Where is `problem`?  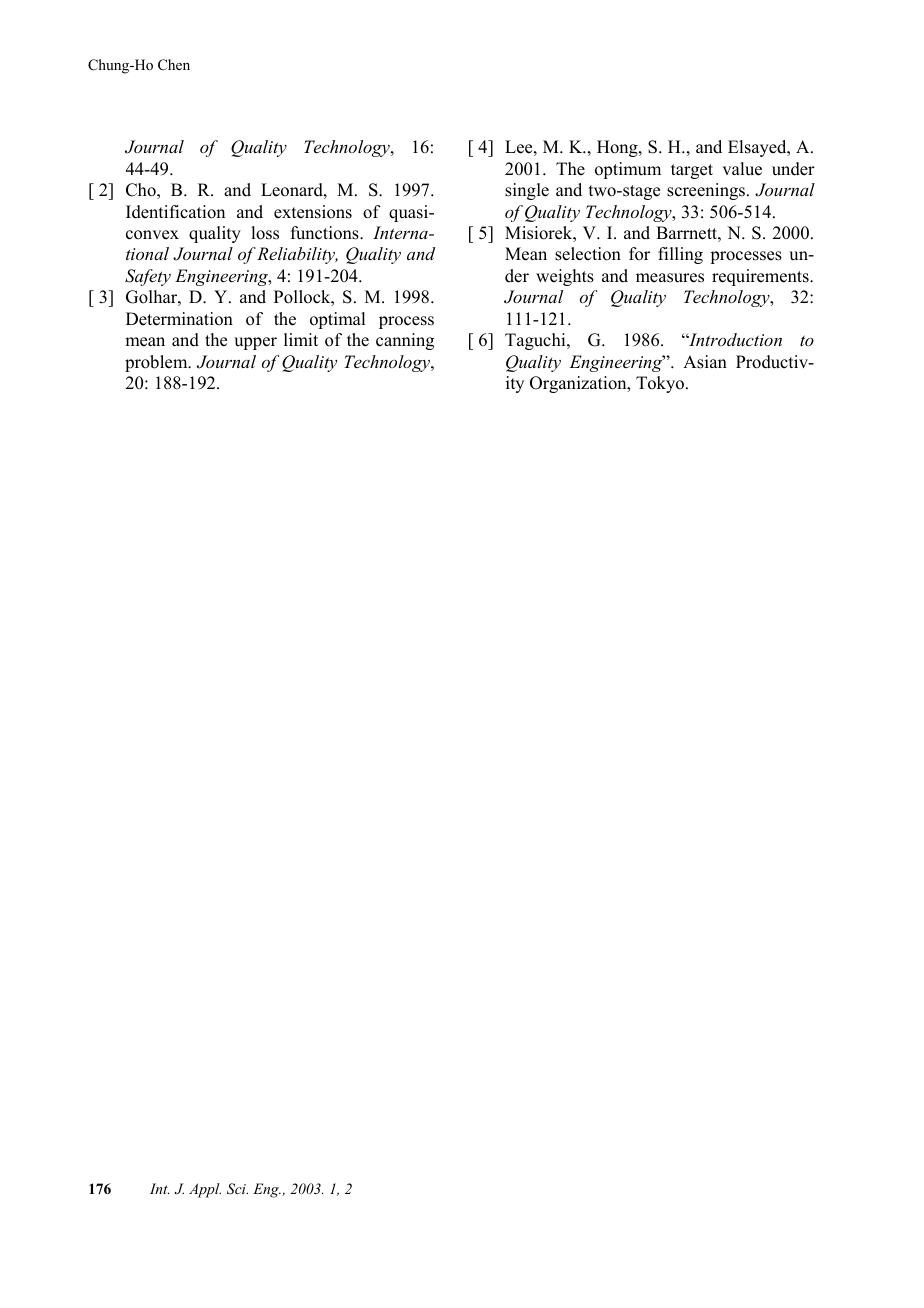 problem is located at coordinates (157, 363).
